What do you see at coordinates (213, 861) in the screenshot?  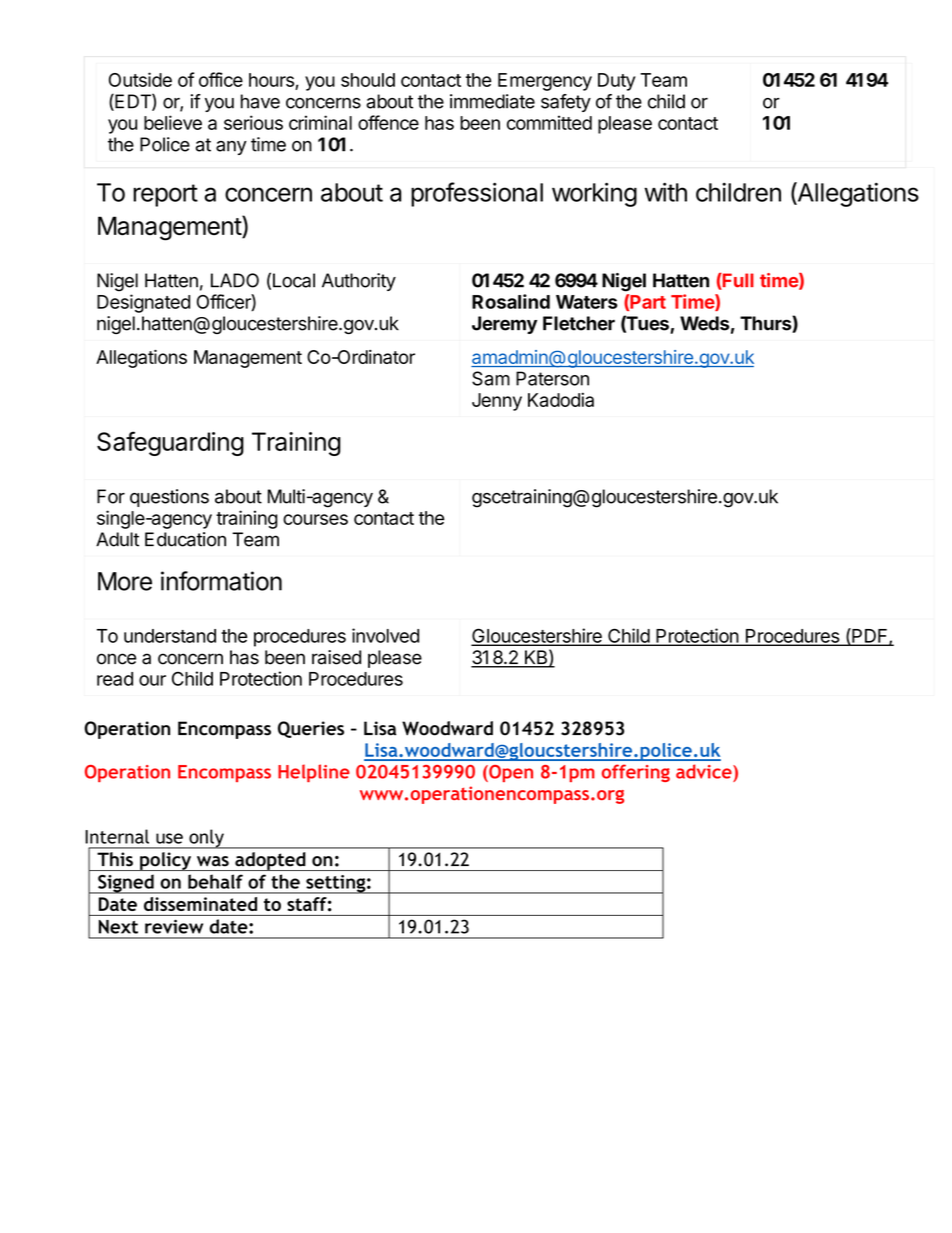 I see `was` at bounding box center [213, 861].
